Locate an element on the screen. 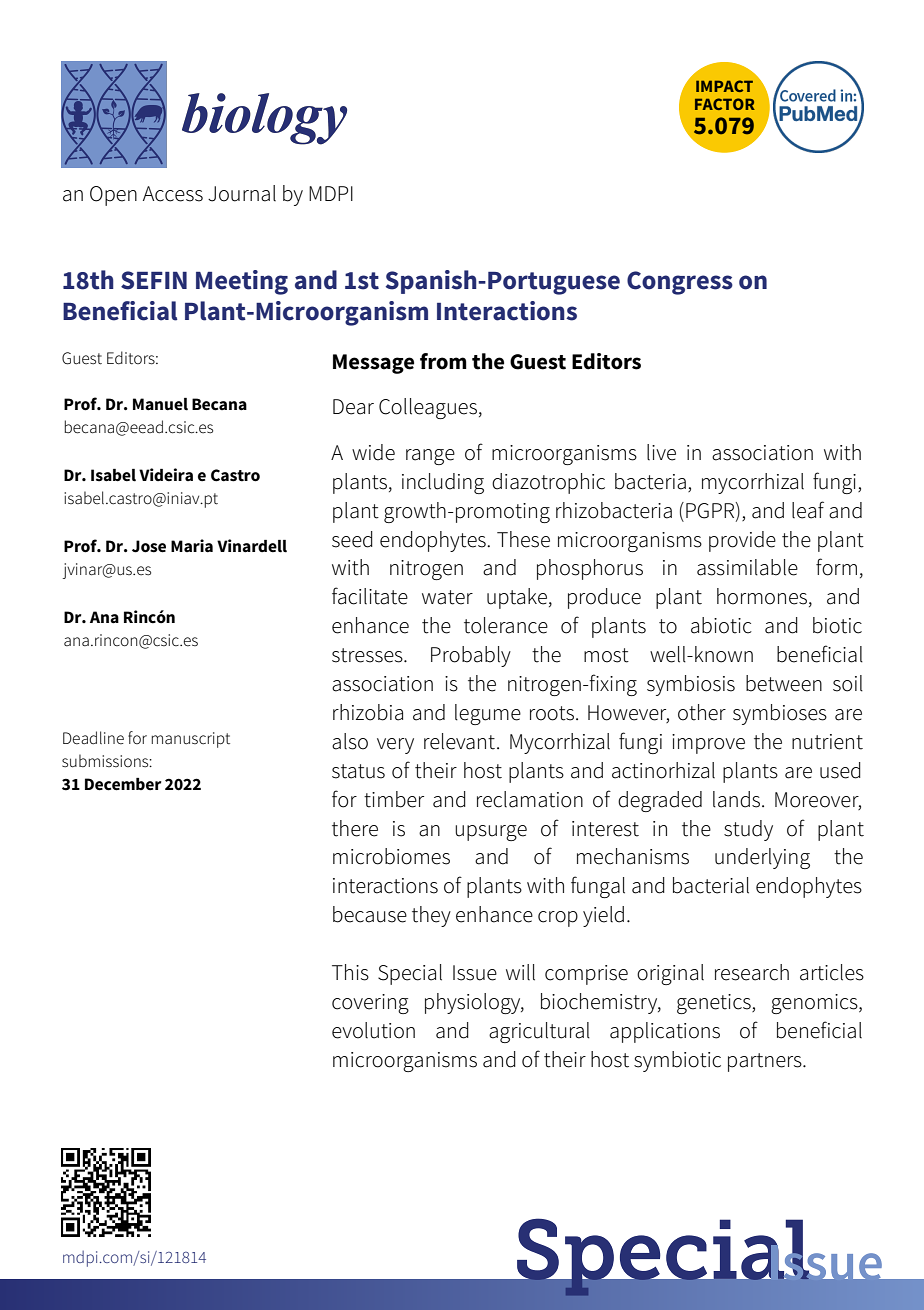 The width and height of the screenshot is (924, 1310). Manuel is located at coordinates (160, 404).
